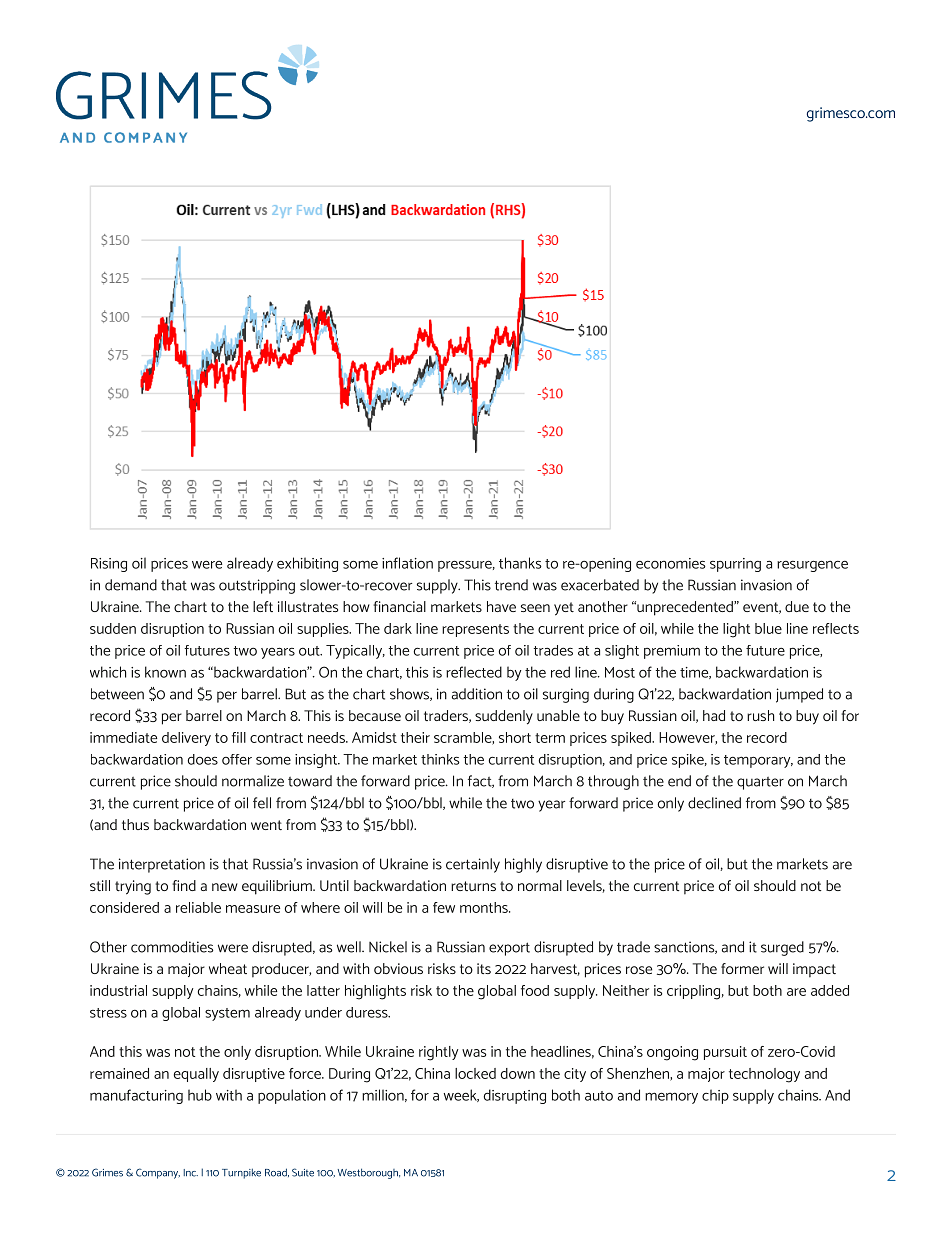 This page has height=1233, width=952. I want to click on interpretation, so click(162, 865).
